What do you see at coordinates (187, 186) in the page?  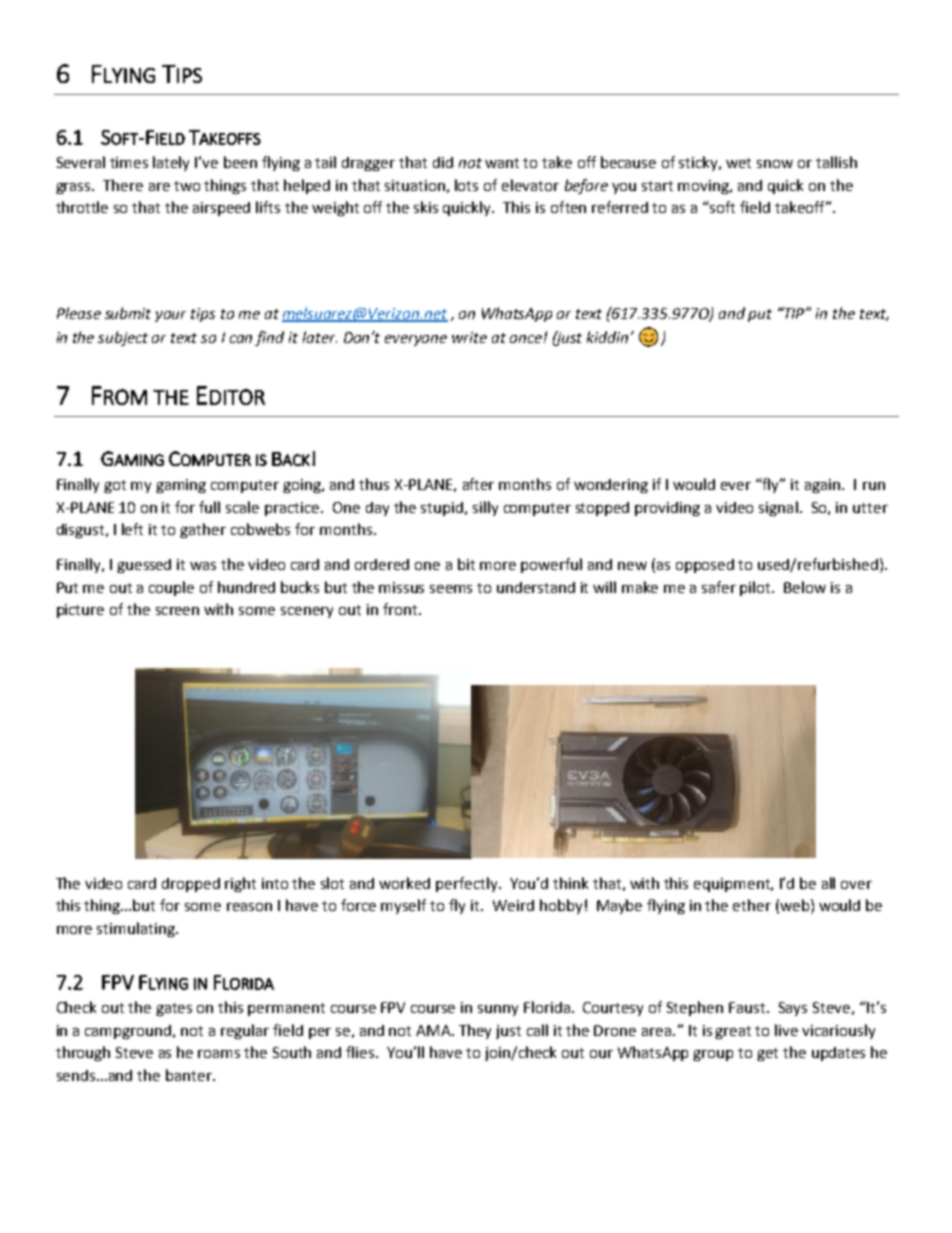 I see `two` at bounding box center [187, 186].
